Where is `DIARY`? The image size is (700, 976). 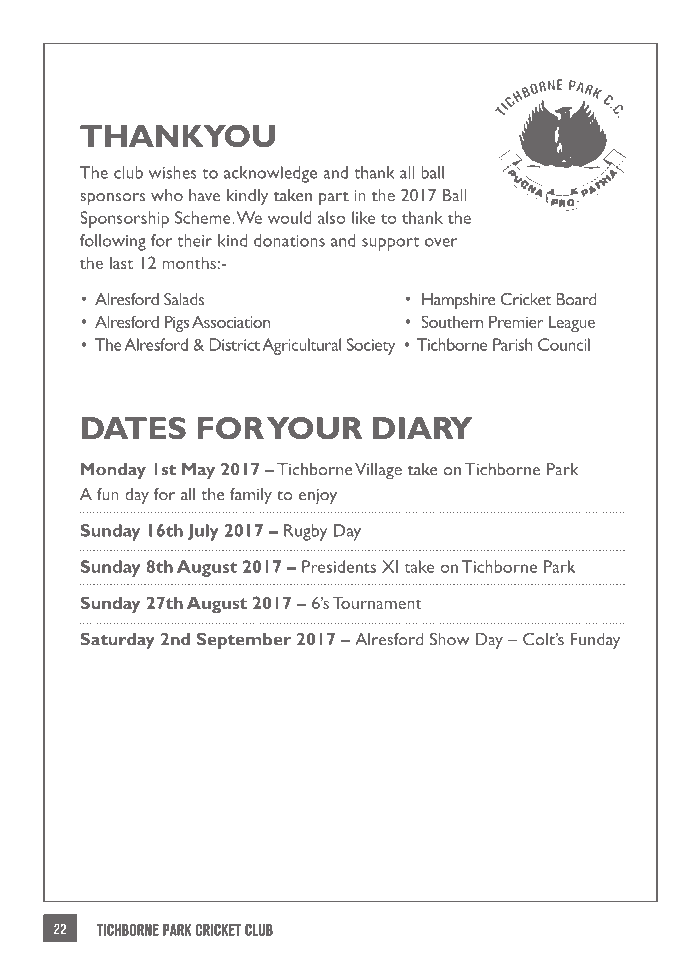
DIARY is located at coordinates (422, 428).
